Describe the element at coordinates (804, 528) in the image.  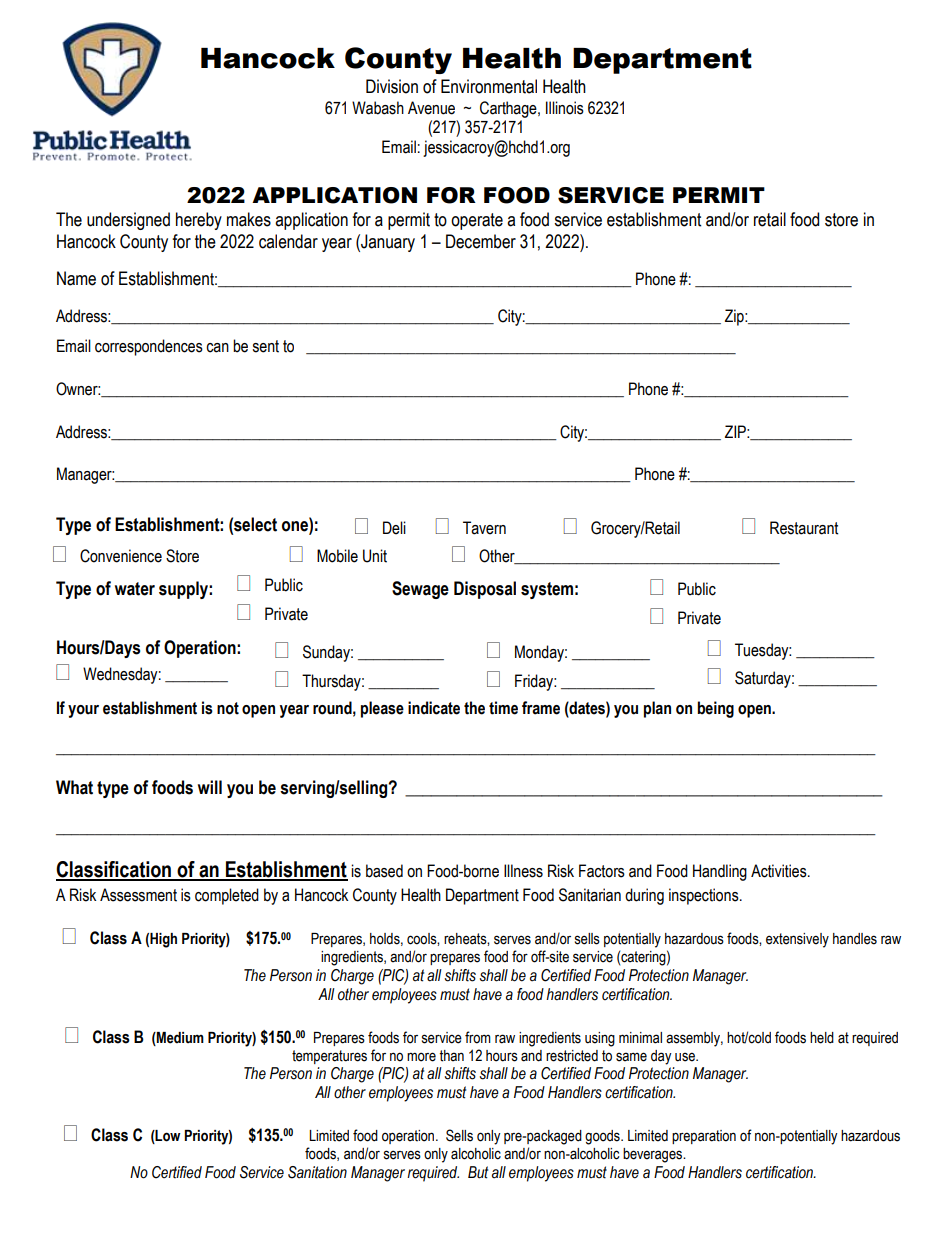
I see `Restaurant` at that location.
